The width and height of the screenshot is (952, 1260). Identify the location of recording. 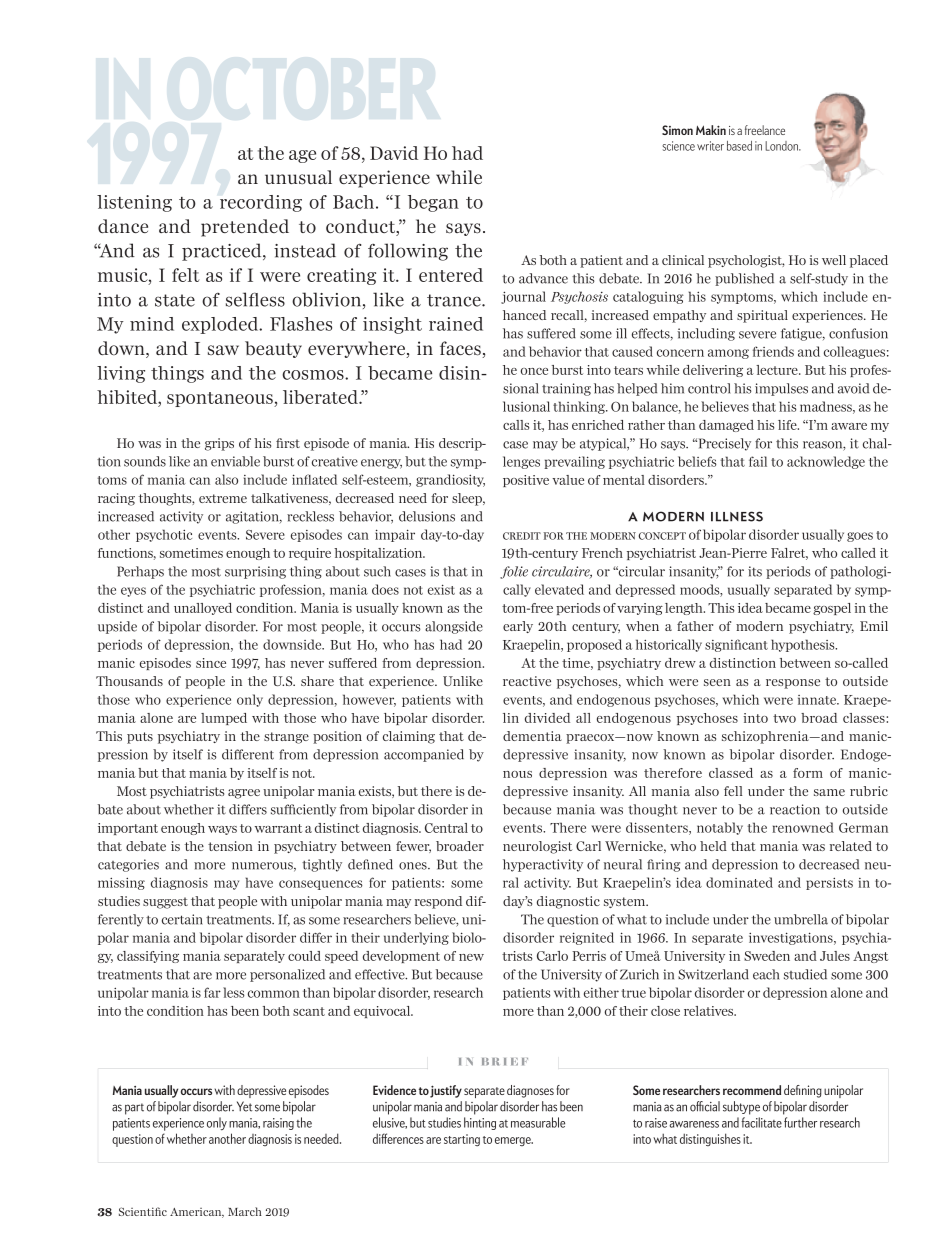
(261, 203).
